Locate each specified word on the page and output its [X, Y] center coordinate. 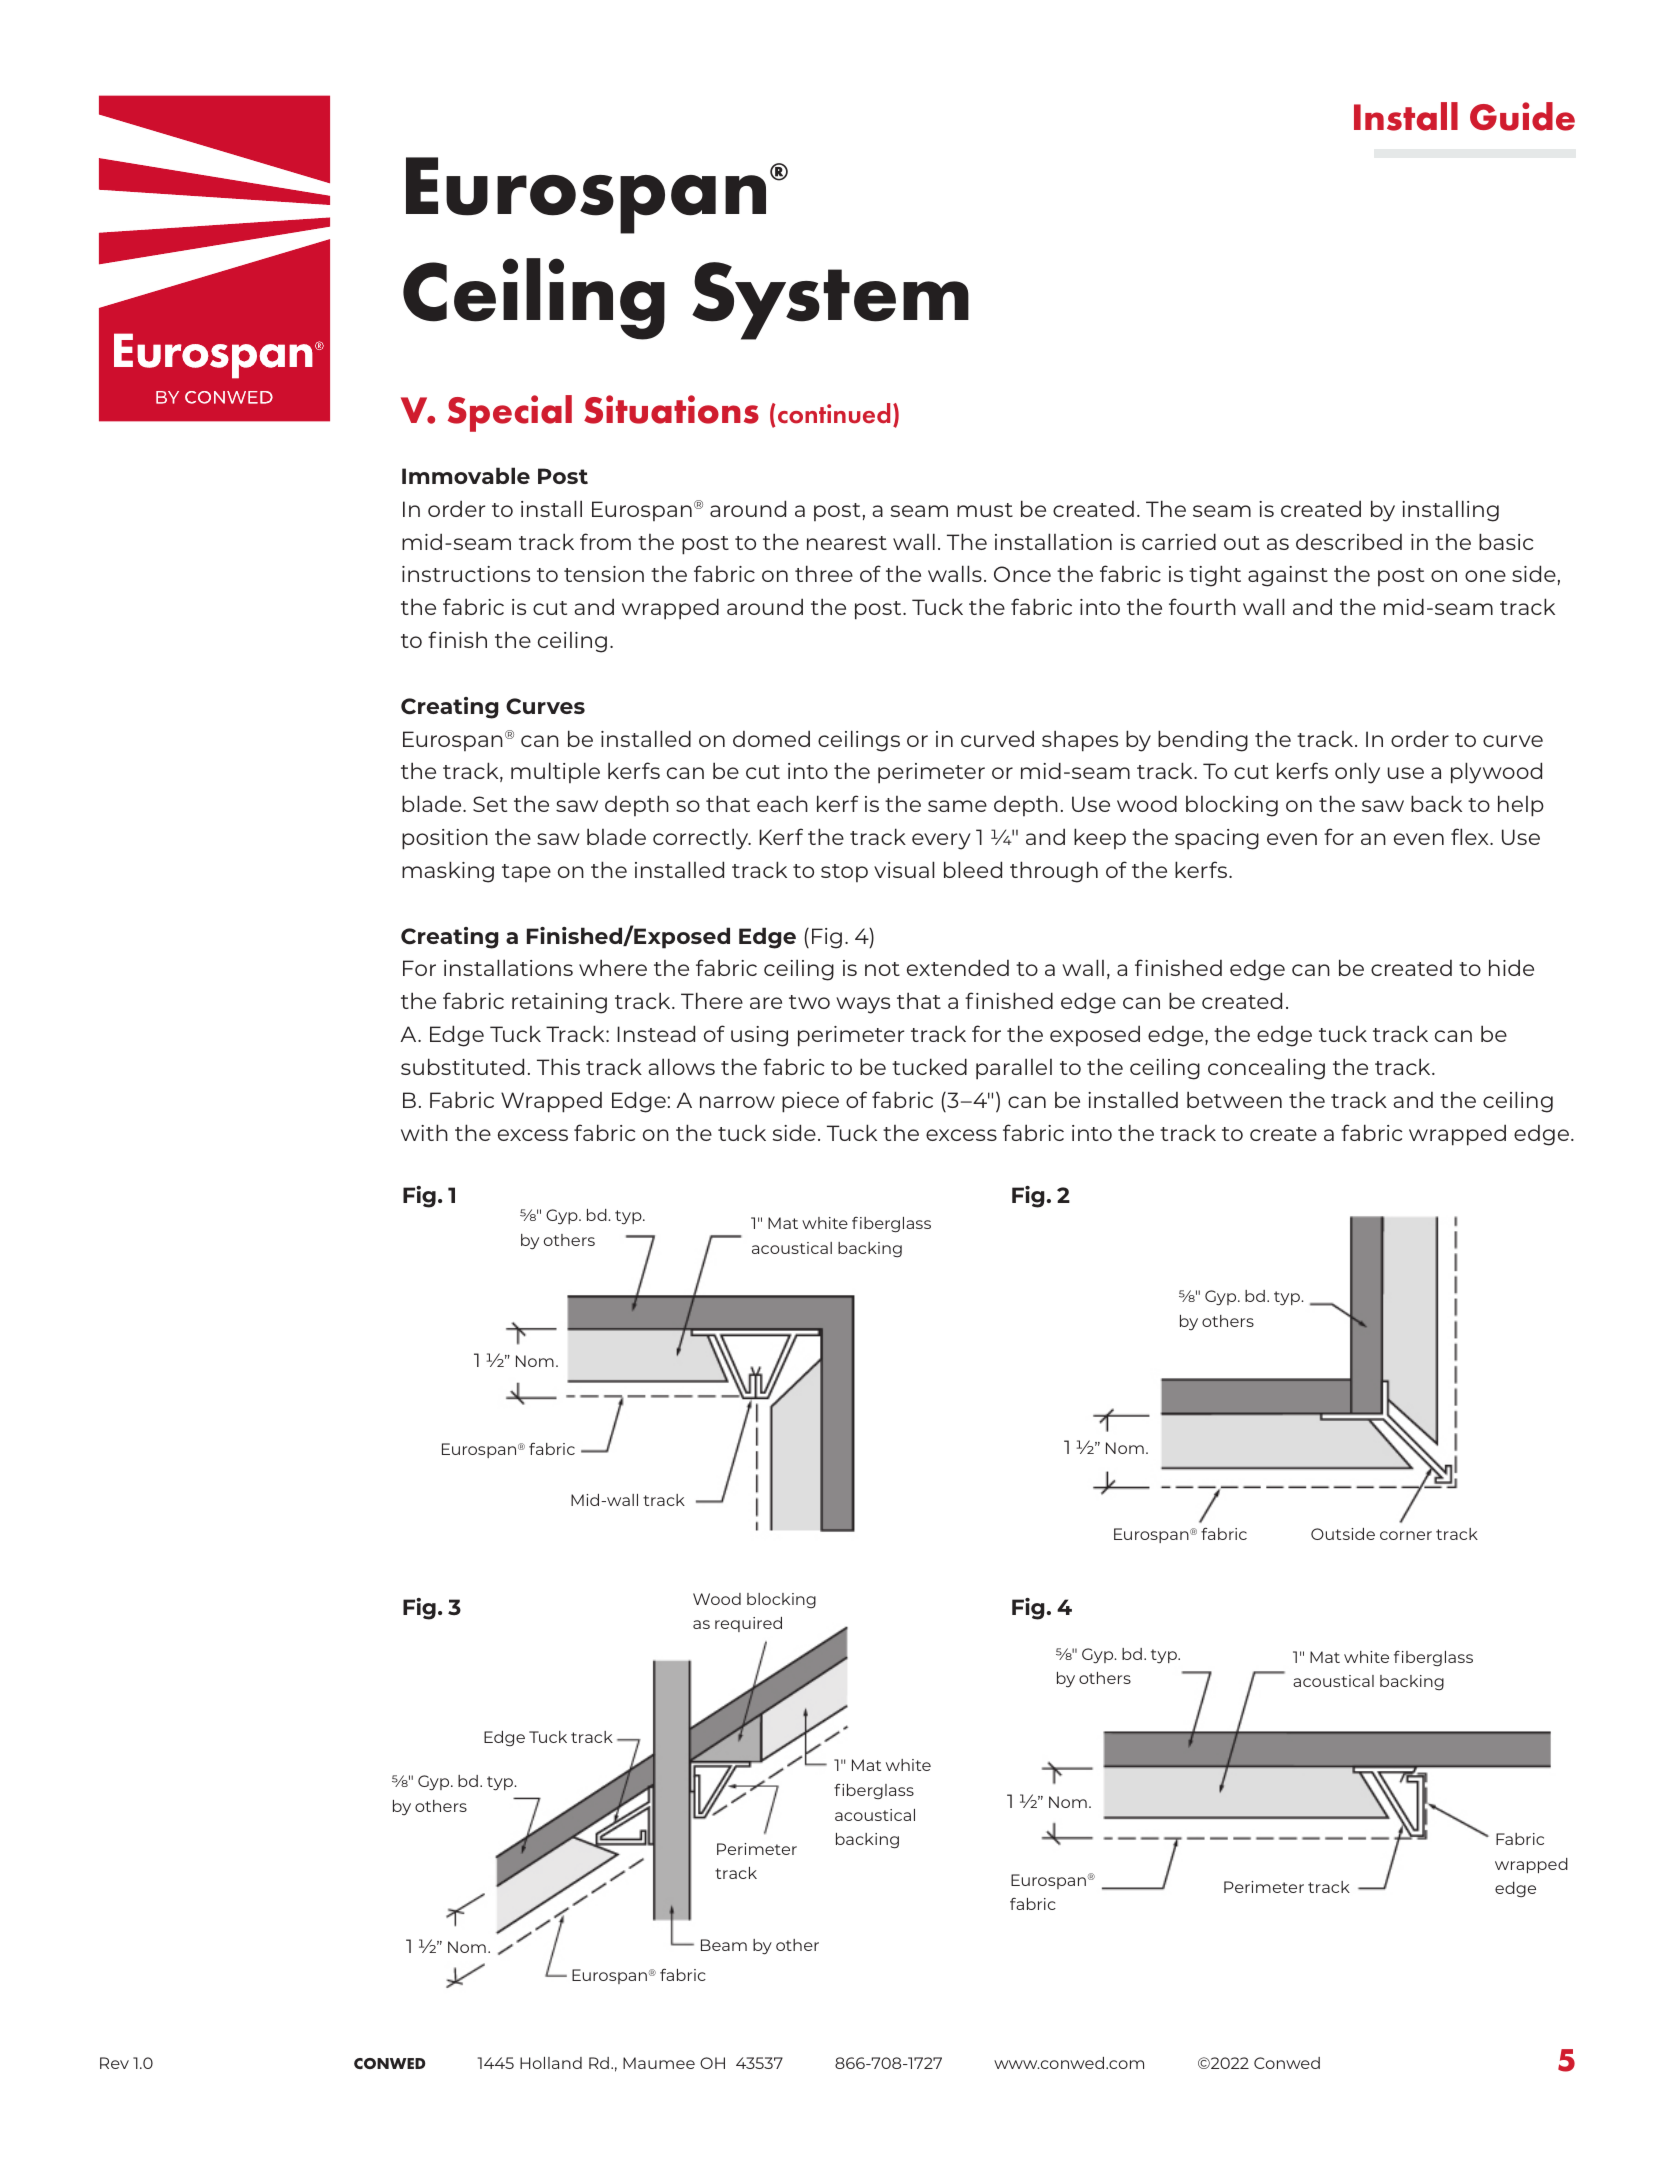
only [1357, 773]
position [445, 839]
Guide [1522, 116]
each [782, 803]
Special [510, 413]
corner [1406, 1535]
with [424, 1132]
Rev [114, 2063]
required [748, 1624]
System [830, 301]
